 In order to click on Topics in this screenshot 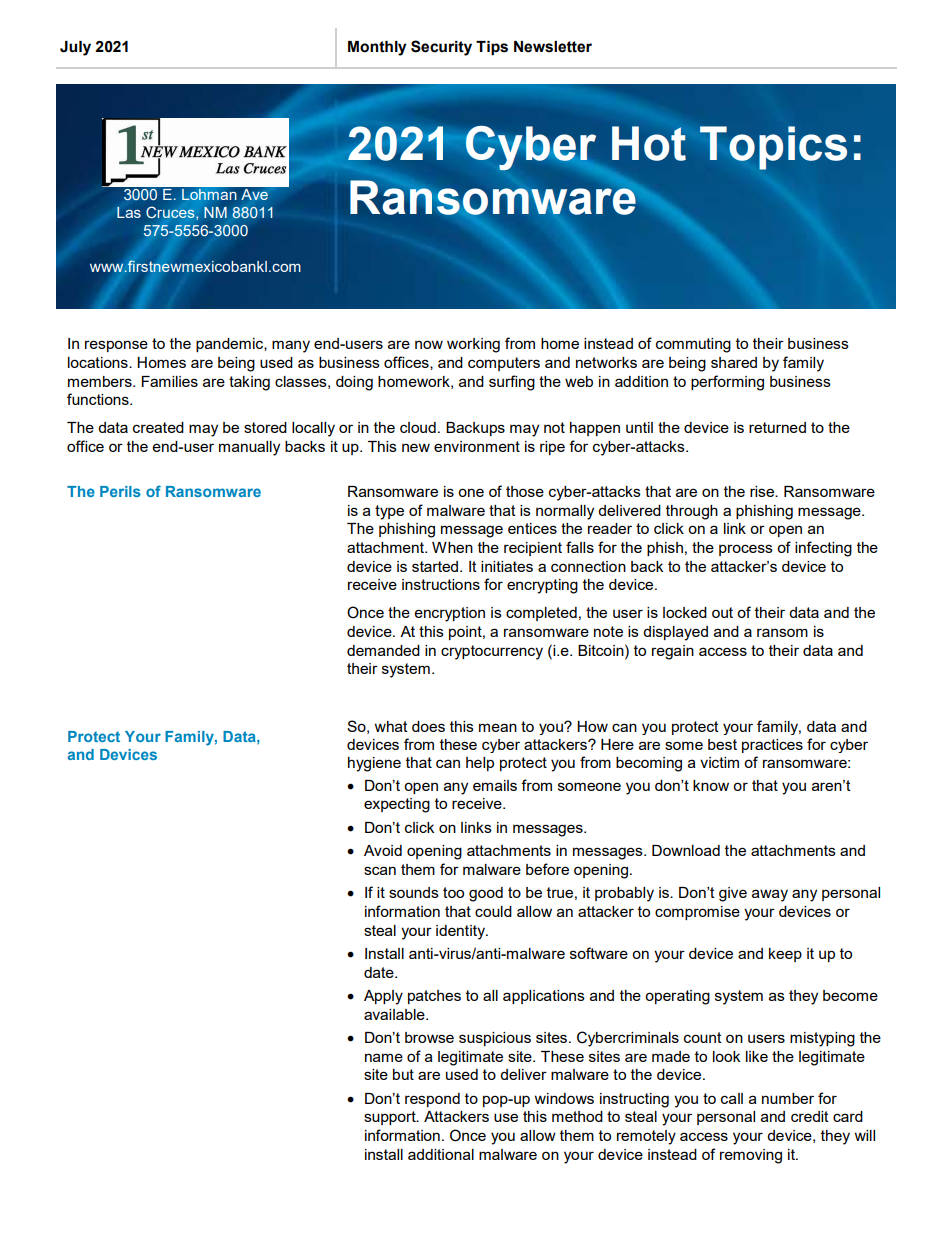, I will do `click(773, 148)`.
